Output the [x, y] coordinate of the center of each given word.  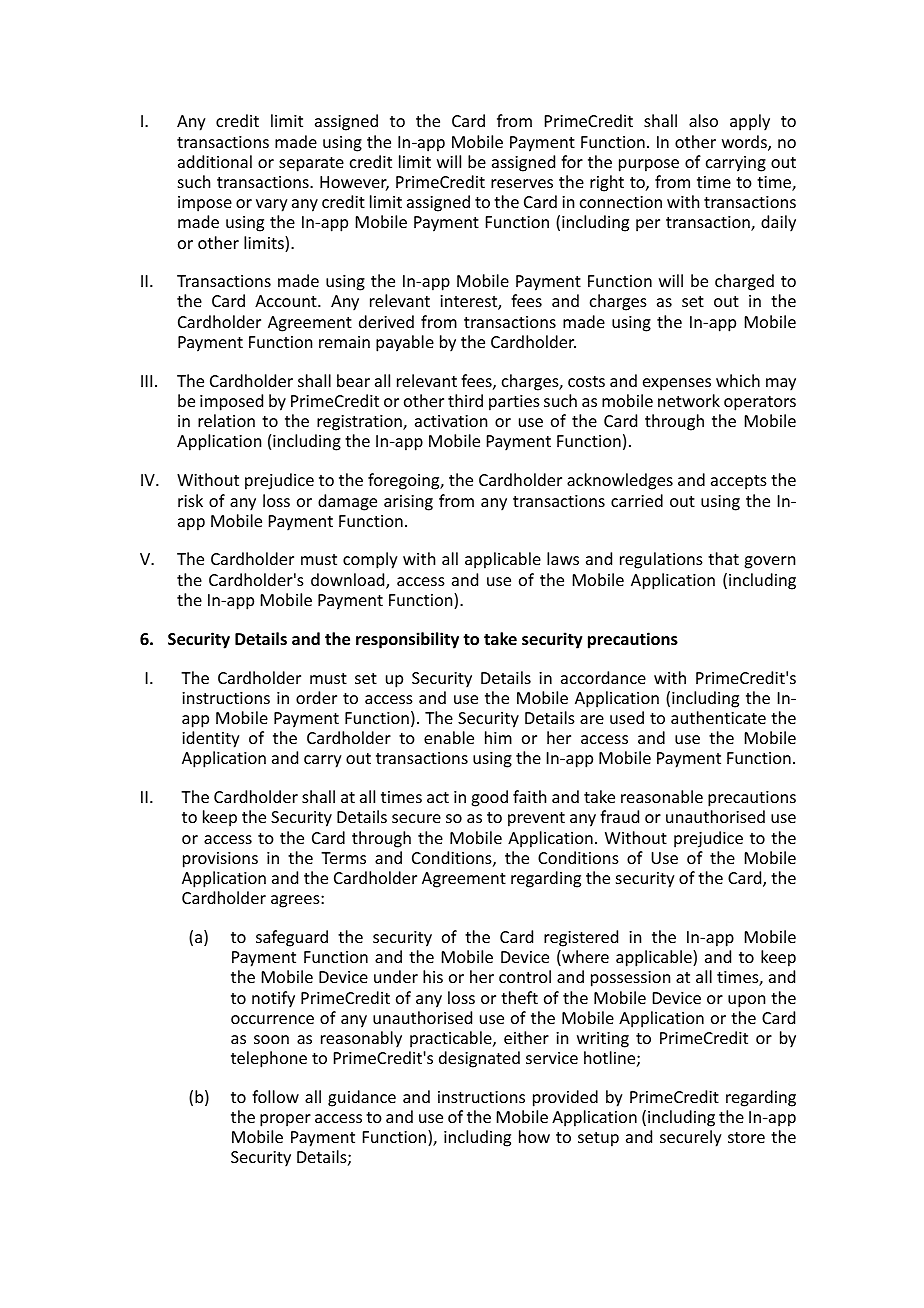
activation [451, 421]
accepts [739, 482]
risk [190, 500]
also [703, 120]
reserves [522, 183]
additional [215, 161]
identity [211, 739]
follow [275, 1096]
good [489, 798]
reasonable [662, 796]
